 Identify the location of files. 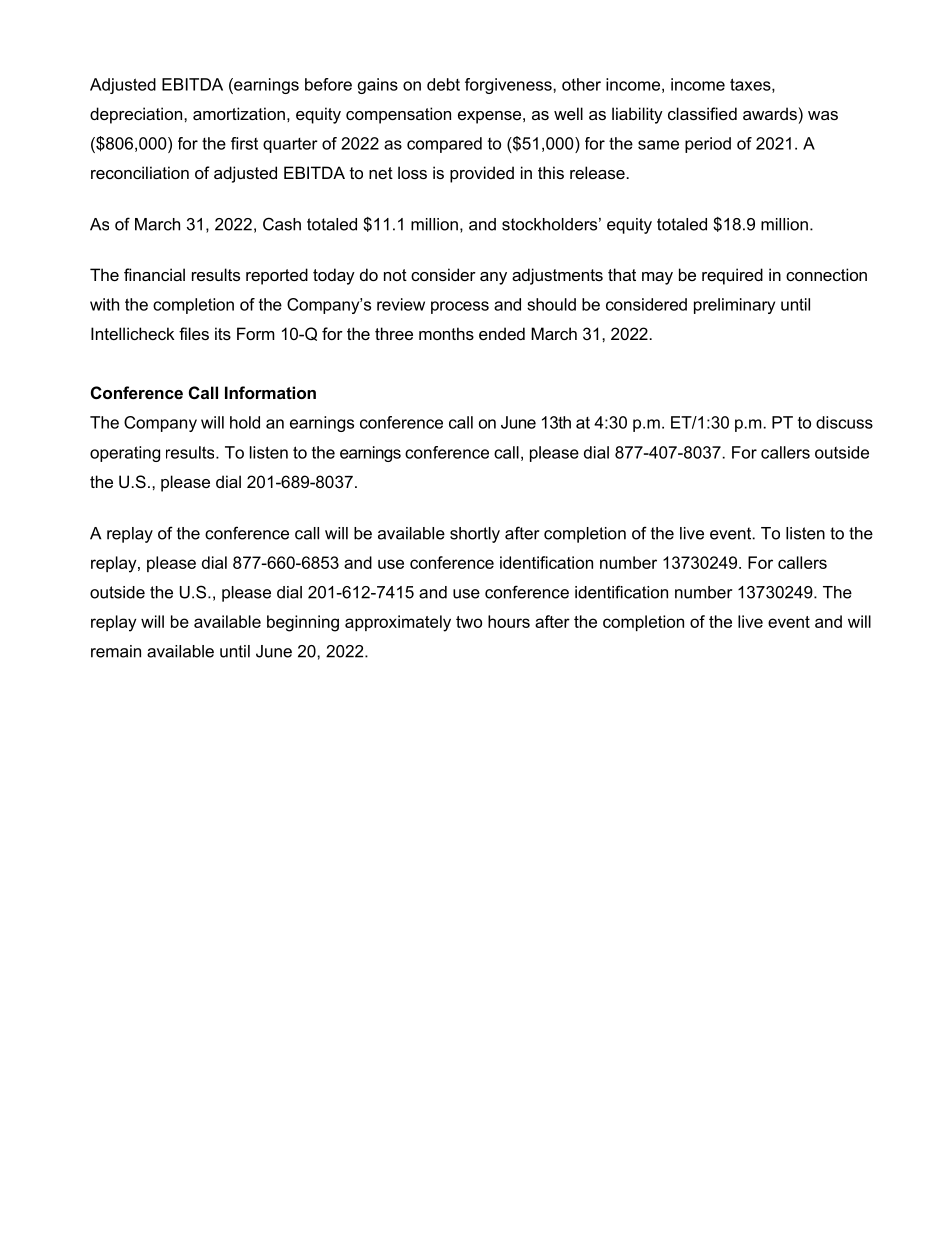
(194, 333).
